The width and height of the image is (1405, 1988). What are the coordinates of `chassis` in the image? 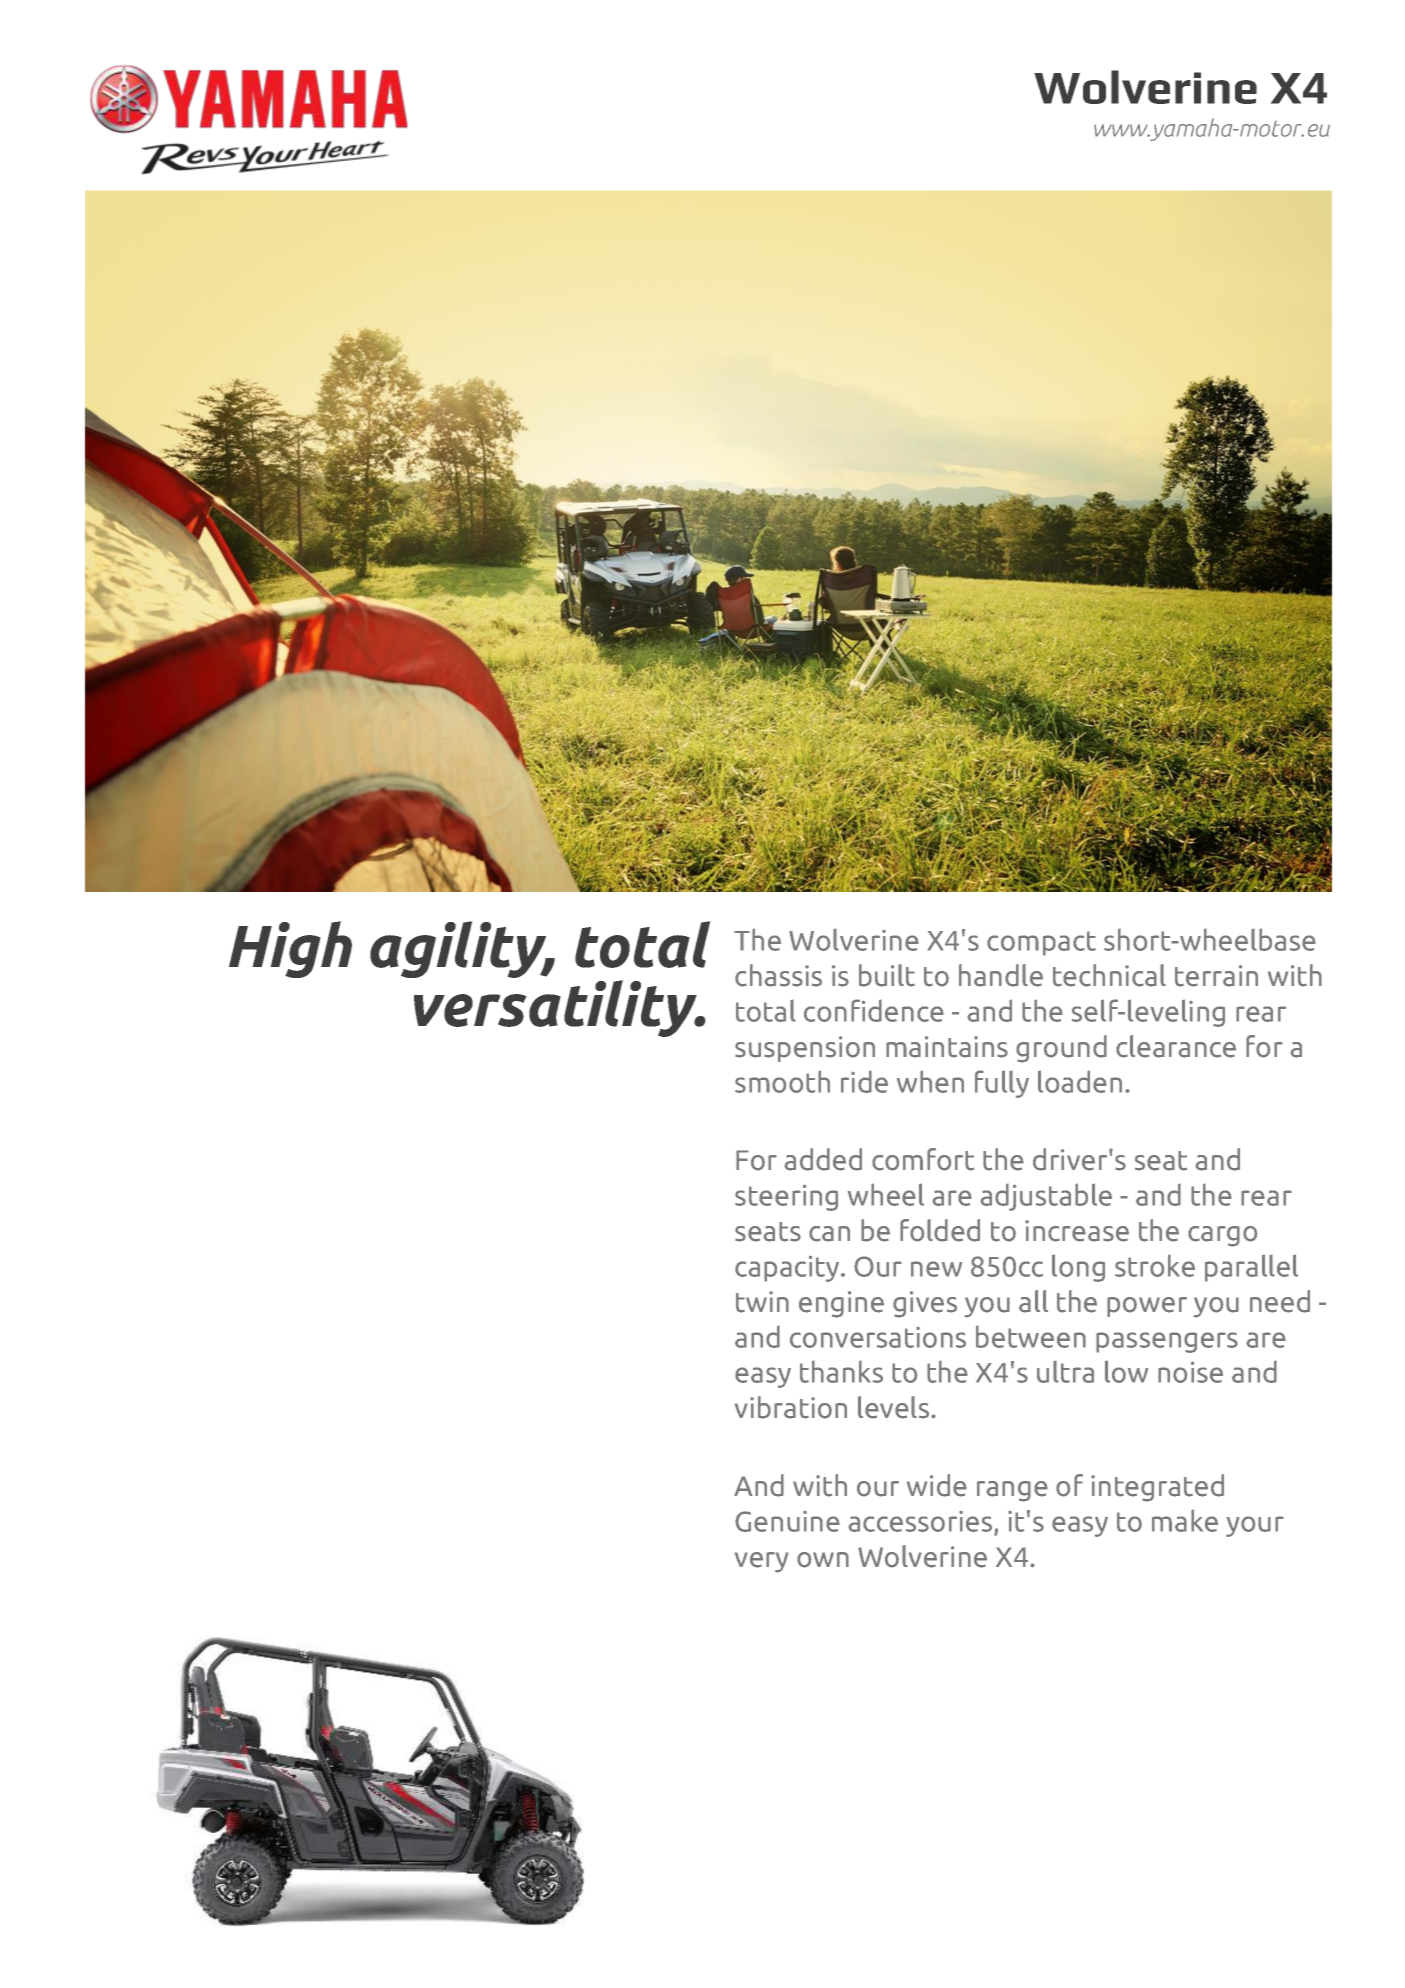 It's located at (778, 975).
